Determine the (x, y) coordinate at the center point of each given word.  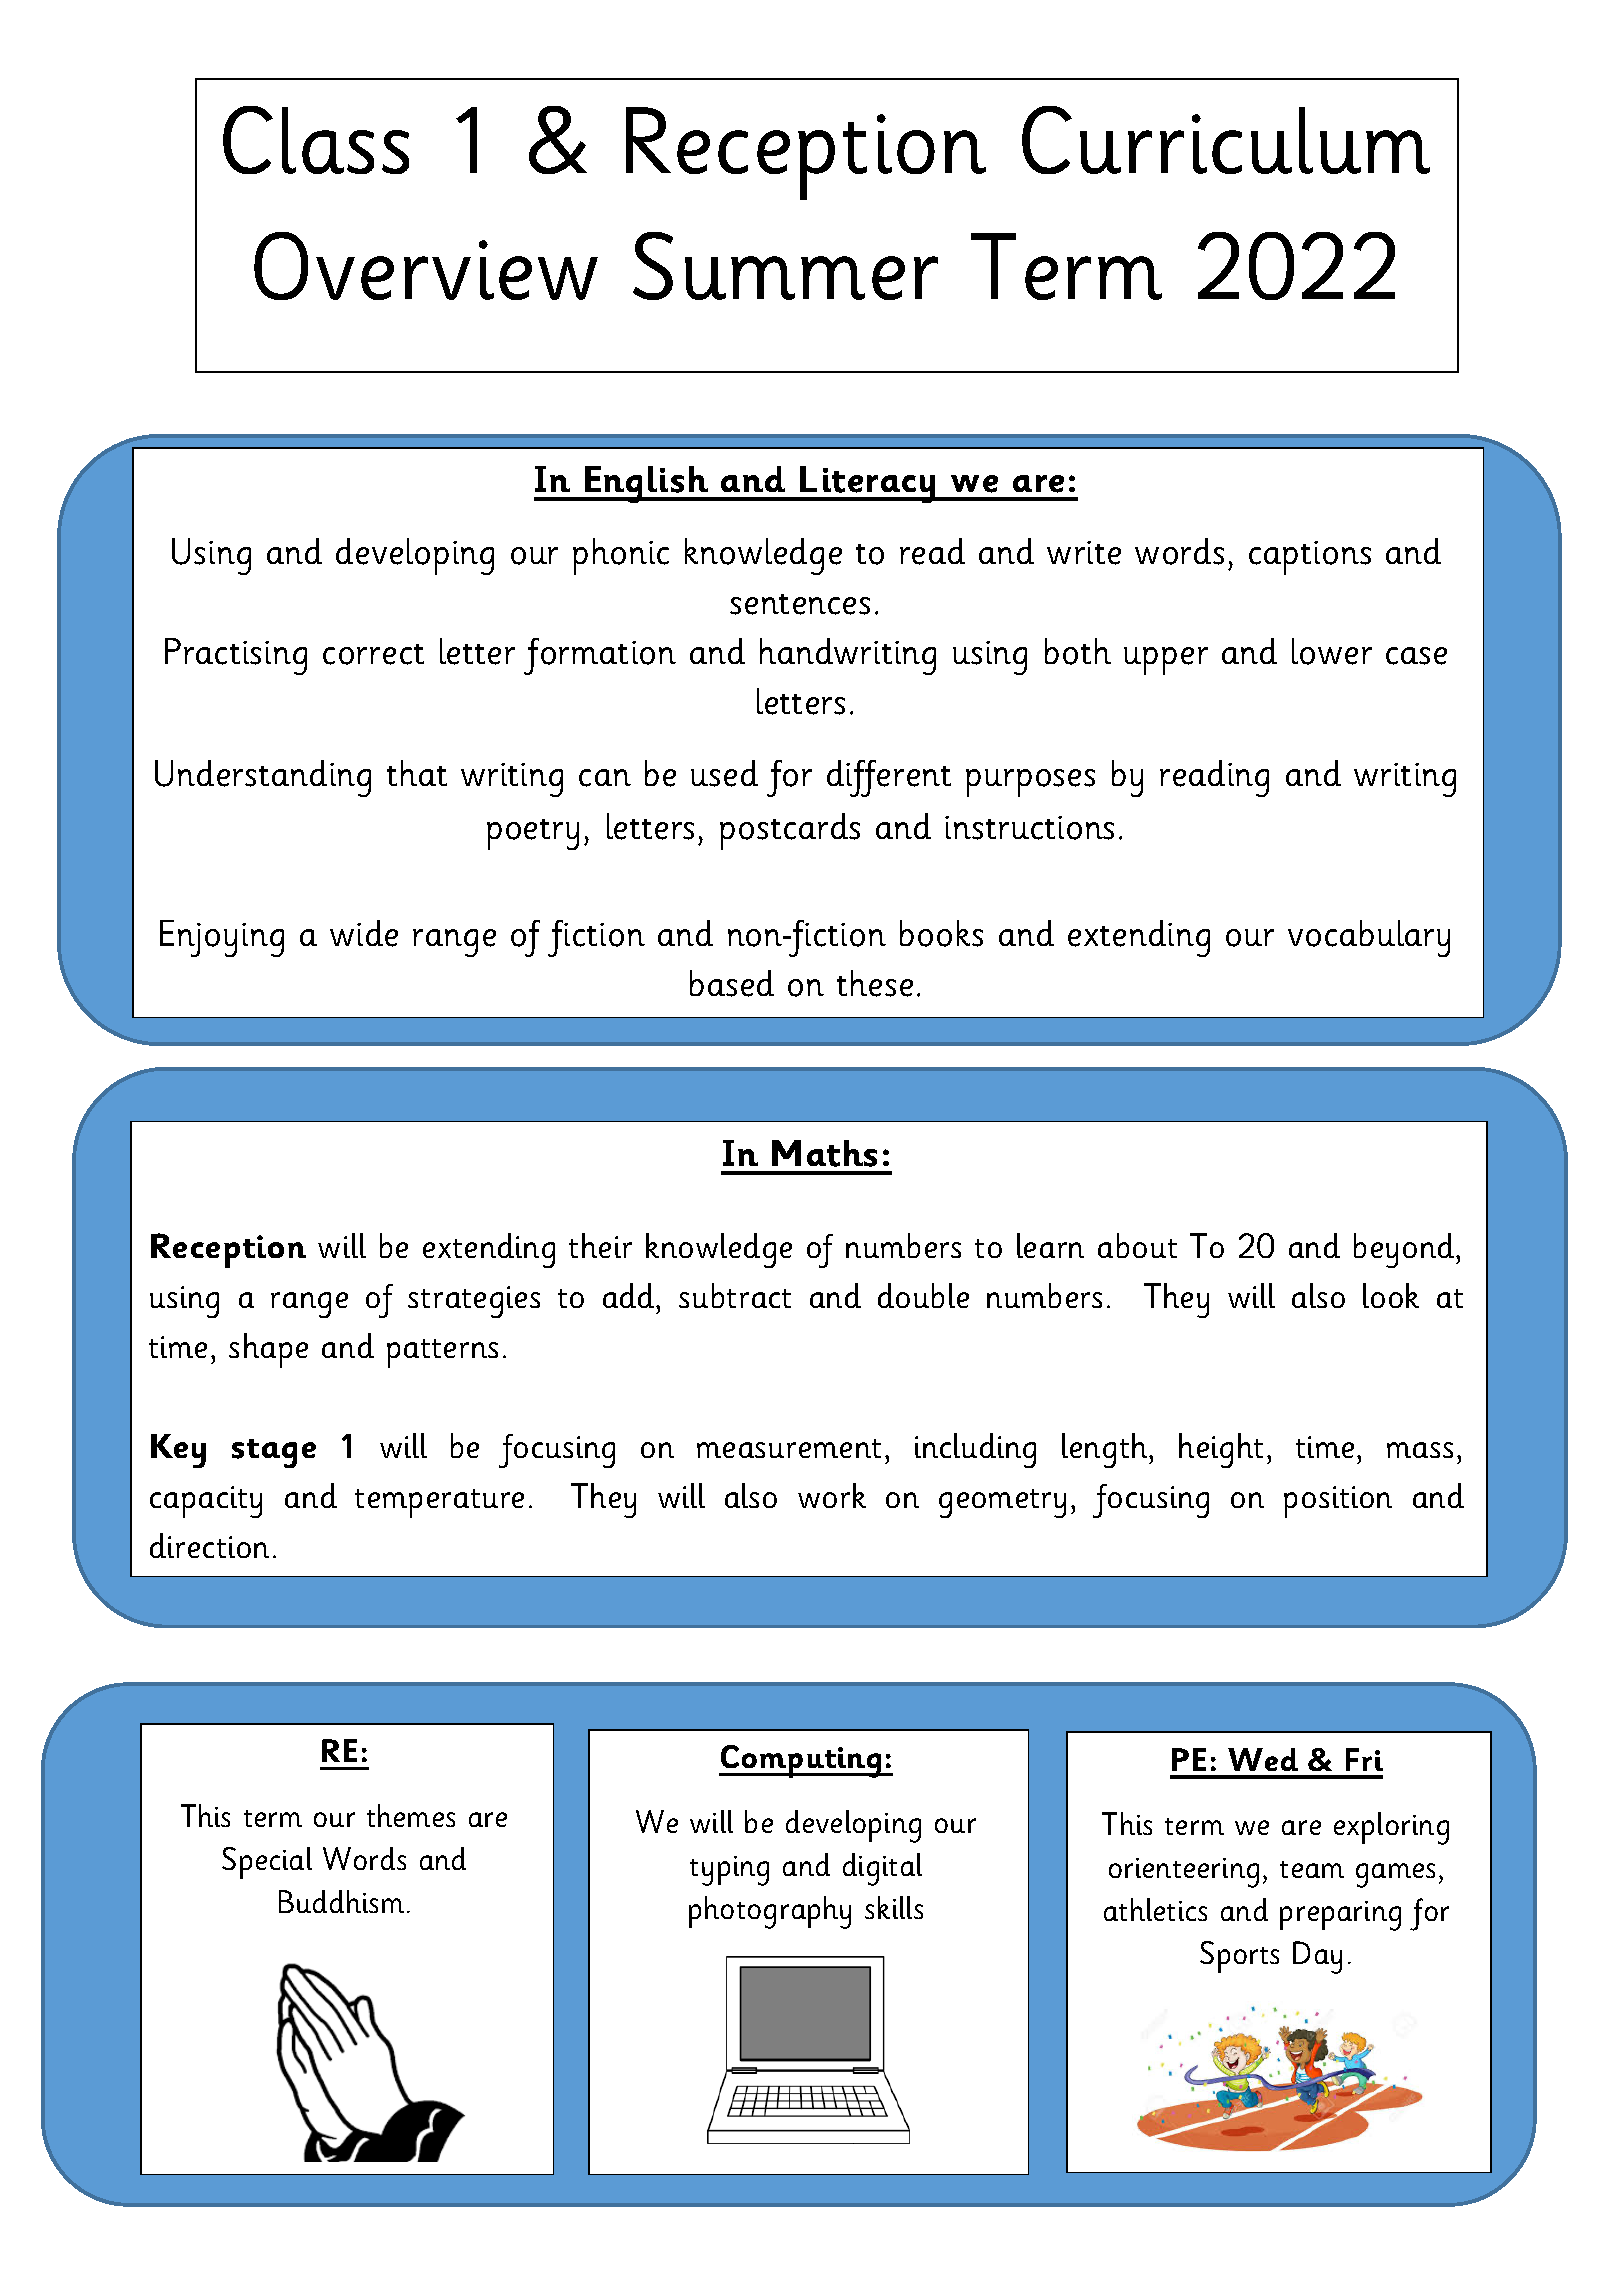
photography (770, 1912)
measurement (789, 1448)
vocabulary (1369, 938)
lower (1332, 651)
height (1221, 1450)
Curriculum (1226, 140)
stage (274, 1453)
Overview (426, 266)
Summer (785, 266)
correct (373, 654)
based (732, 983)
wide (364, 933)
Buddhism (341, 1901)
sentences (800, 604)
